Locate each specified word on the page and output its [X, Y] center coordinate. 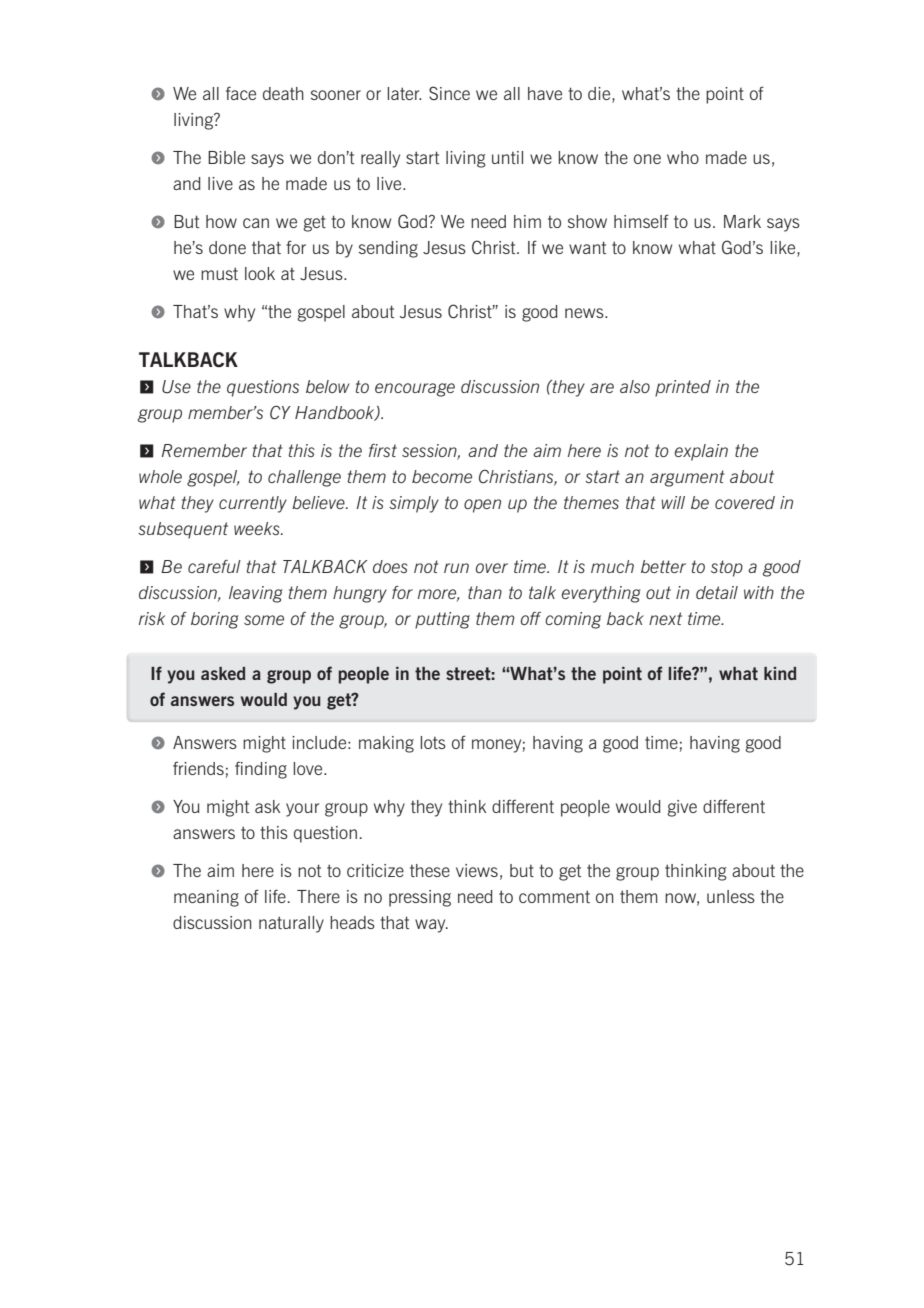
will [673, 502]
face [241, 93]
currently [253, 504]
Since [449, 93]
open [482, 506]
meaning [206, 898]
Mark [742, 221]
